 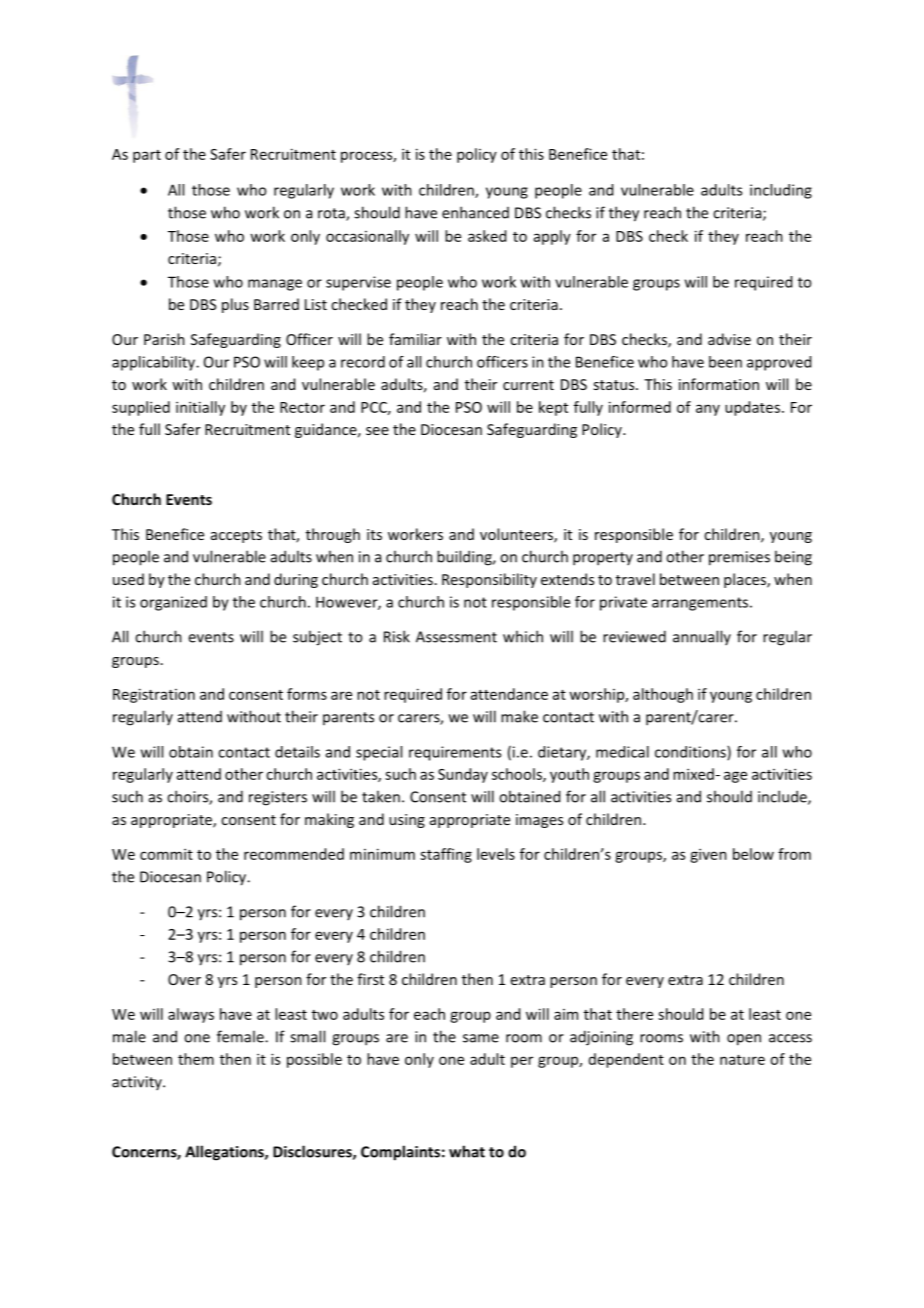 I want to click on what, so click(x=467, y=1151).
